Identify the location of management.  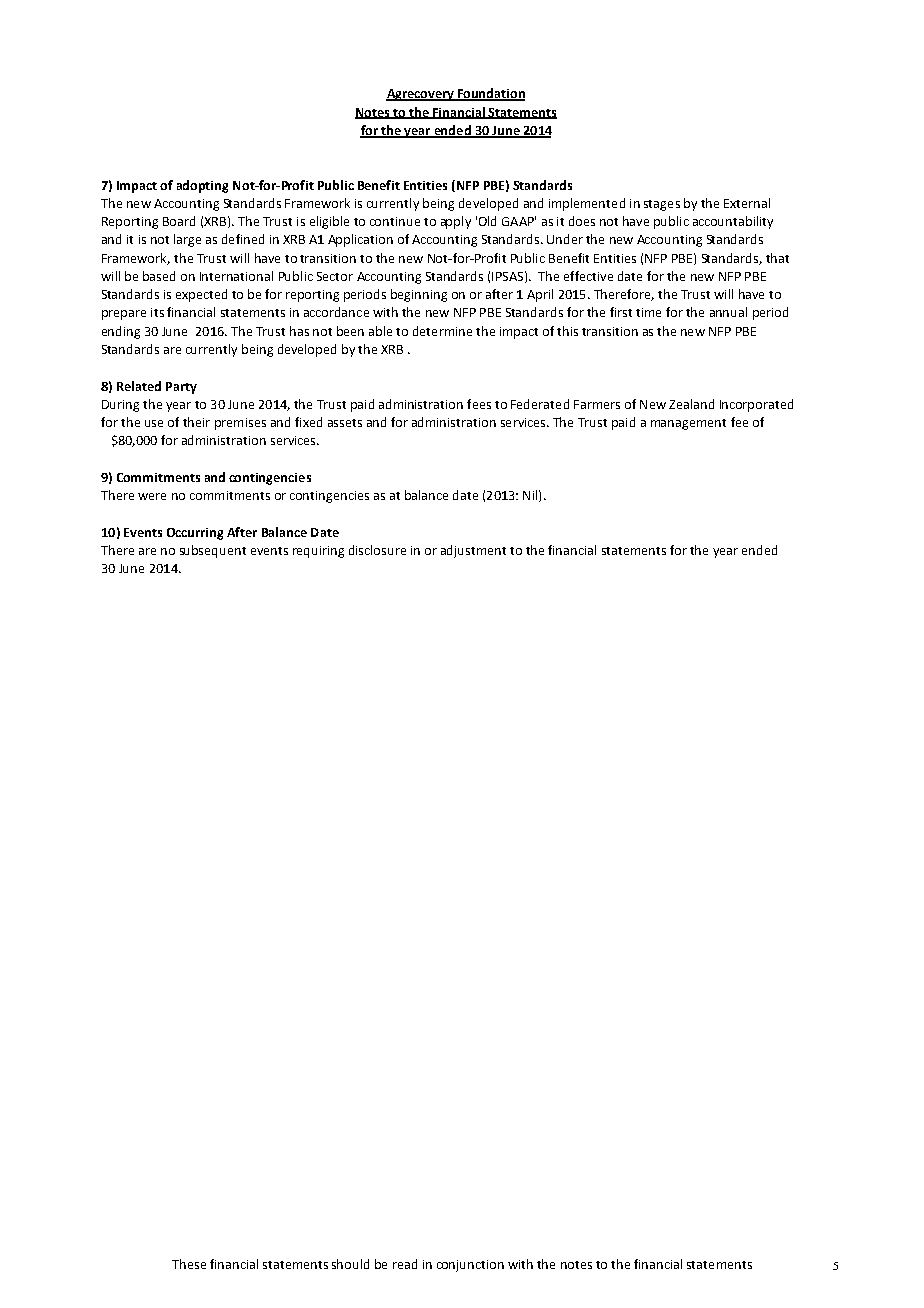
(688, 424).
